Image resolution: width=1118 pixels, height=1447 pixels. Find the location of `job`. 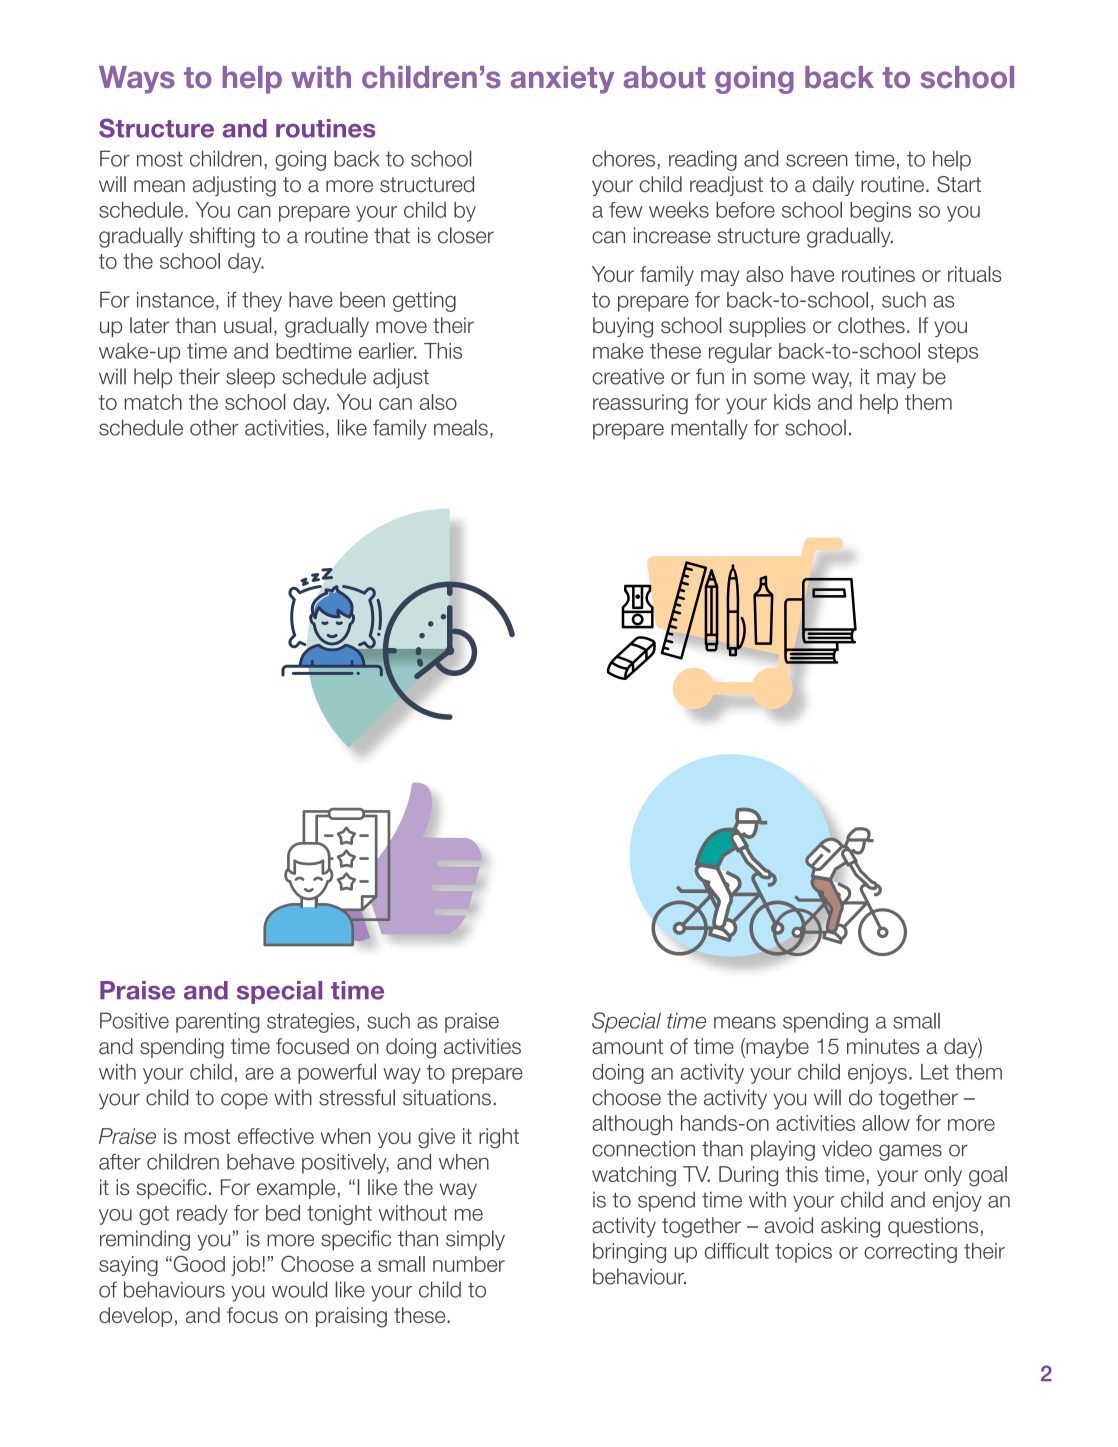

job is located at coordinates (245, 1266).
